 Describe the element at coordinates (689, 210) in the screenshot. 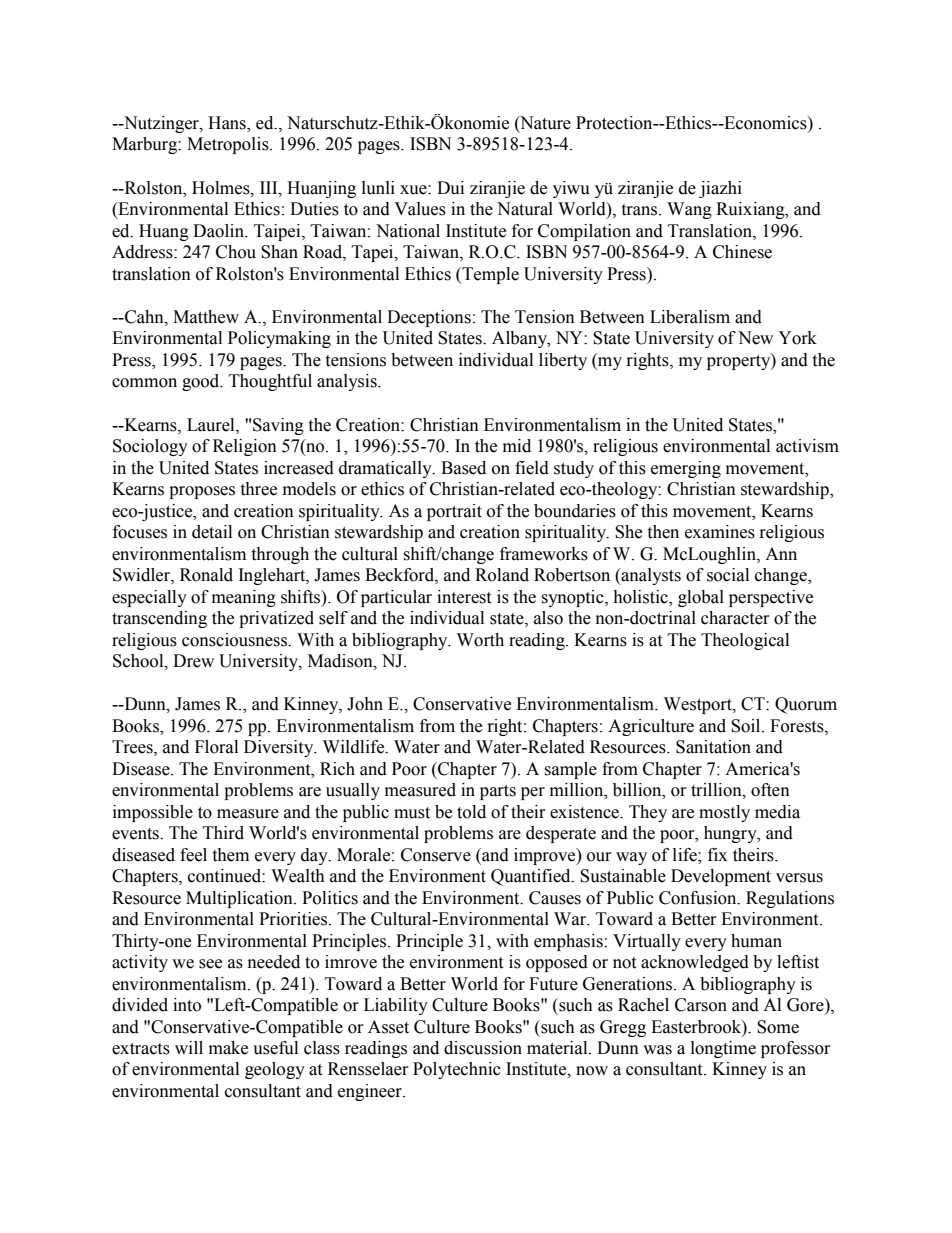

I see `Wang` at that location.
